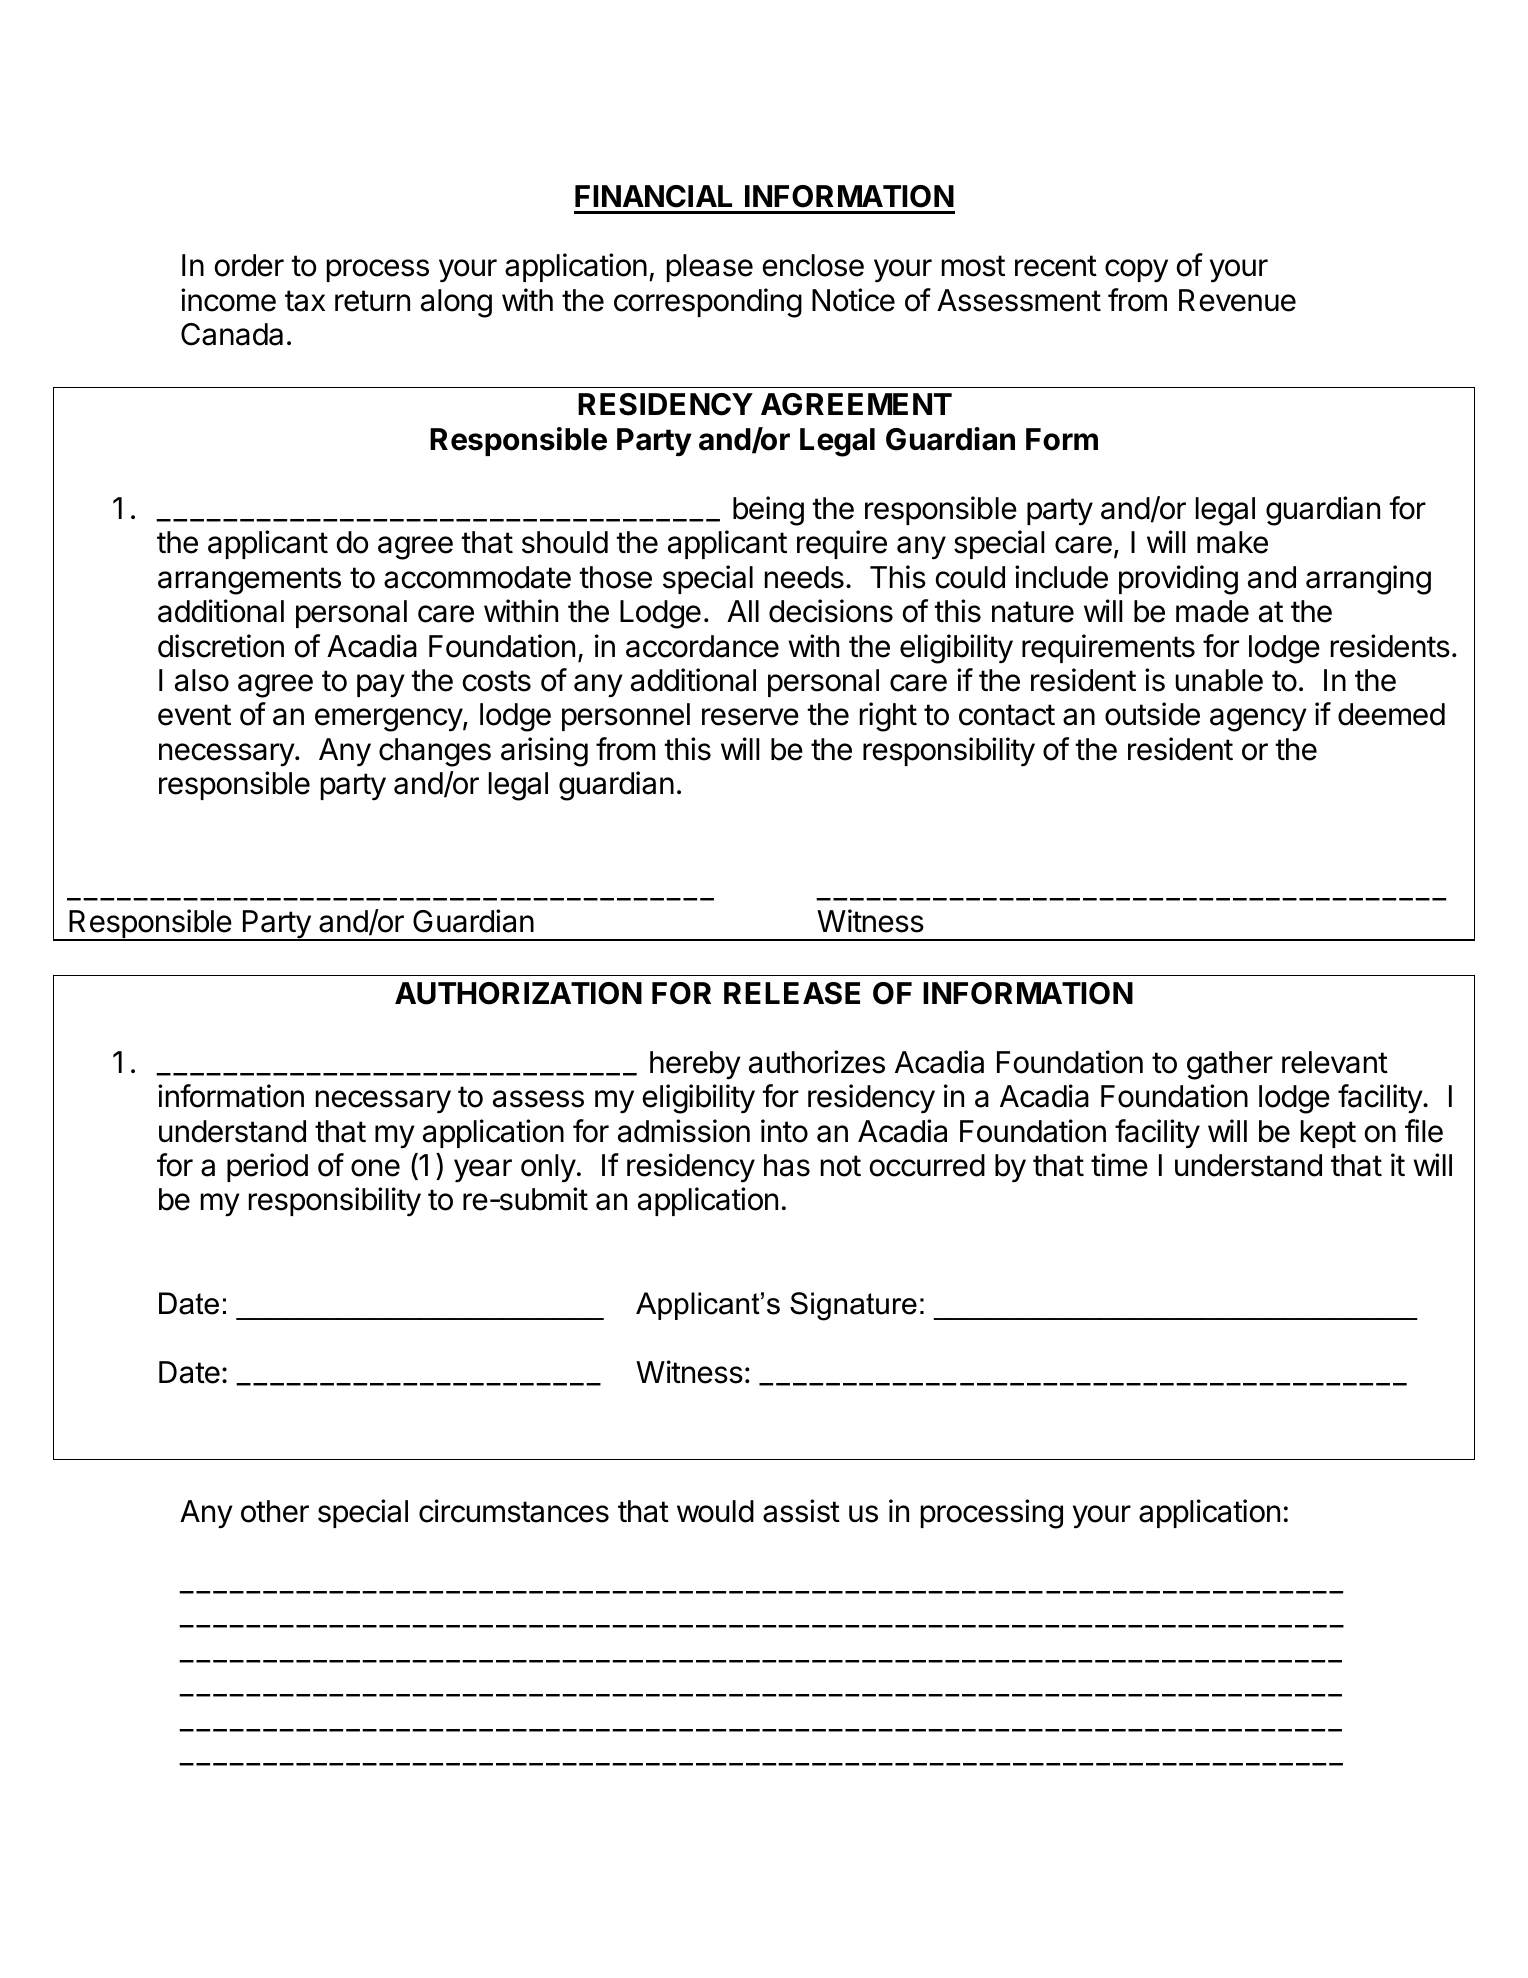  I want to click on made, so click(1212, 611).
